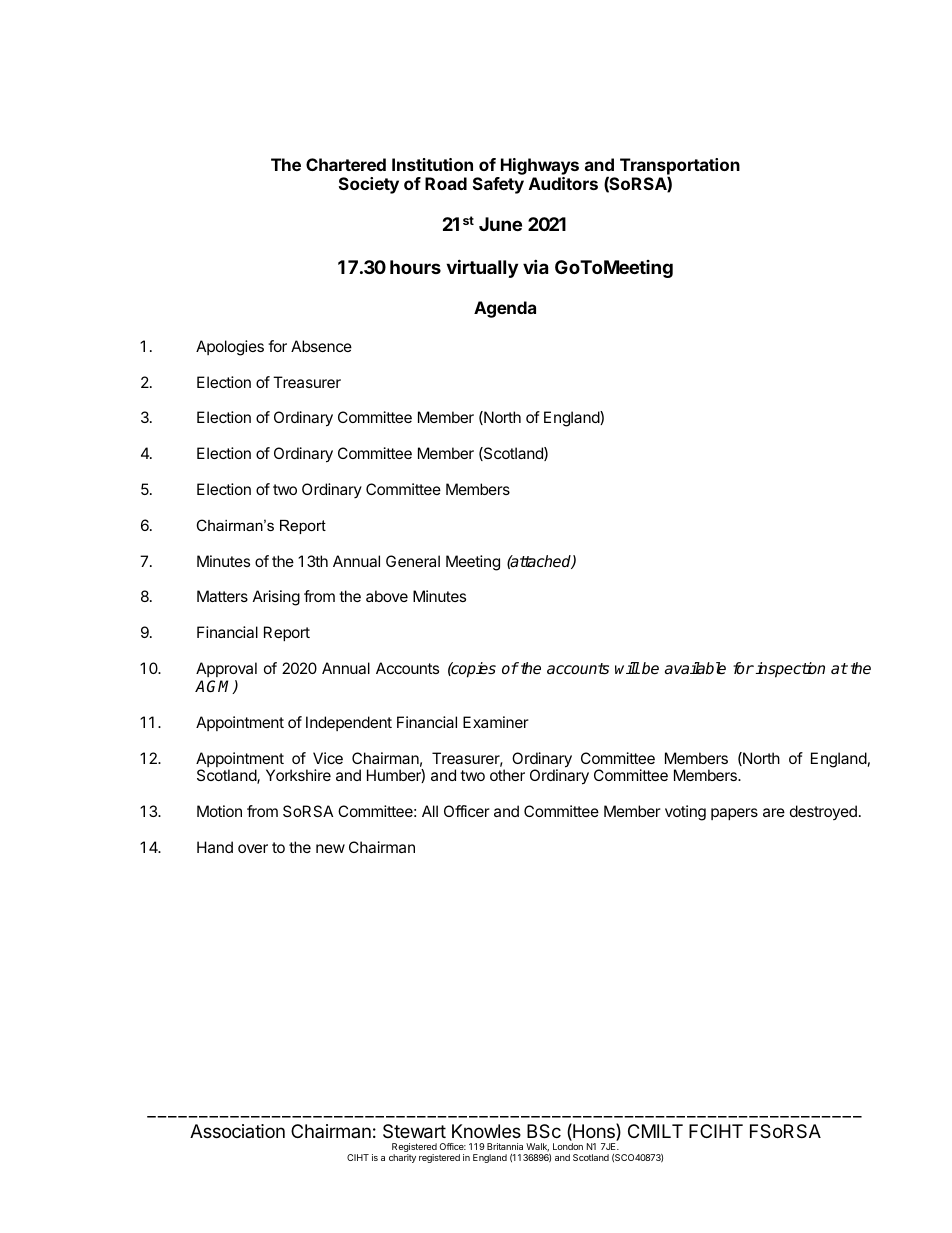  Describe the element at coordinates (505, 1146) in the screenshot. I see `Britannia` at that location.
